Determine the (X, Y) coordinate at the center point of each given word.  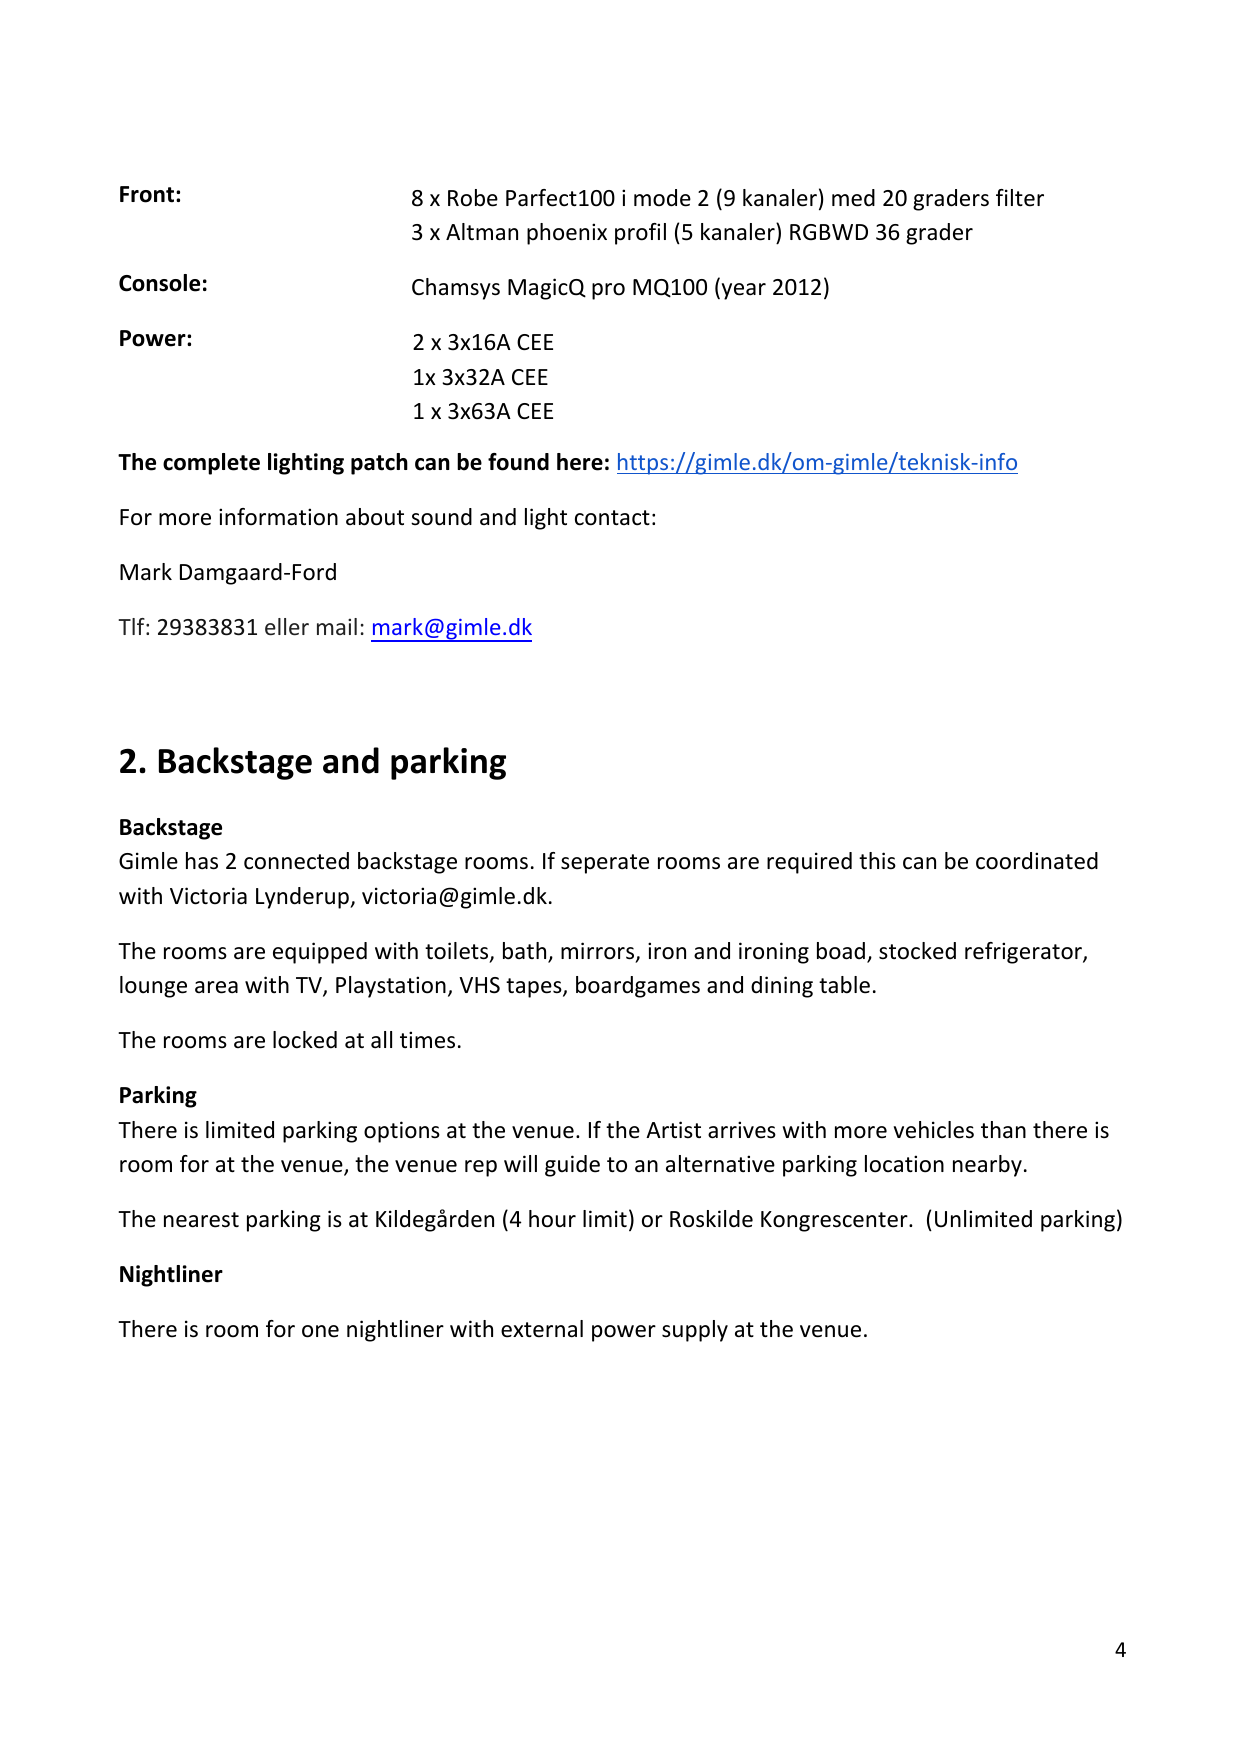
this (877, 861)
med (853, 198)
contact (612, 518)
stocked (917, 951)
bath (524, 951)
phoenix (567, 234)
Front (147, 194)
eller (287, 626)
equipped (320, 953)
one (320, 1331)
